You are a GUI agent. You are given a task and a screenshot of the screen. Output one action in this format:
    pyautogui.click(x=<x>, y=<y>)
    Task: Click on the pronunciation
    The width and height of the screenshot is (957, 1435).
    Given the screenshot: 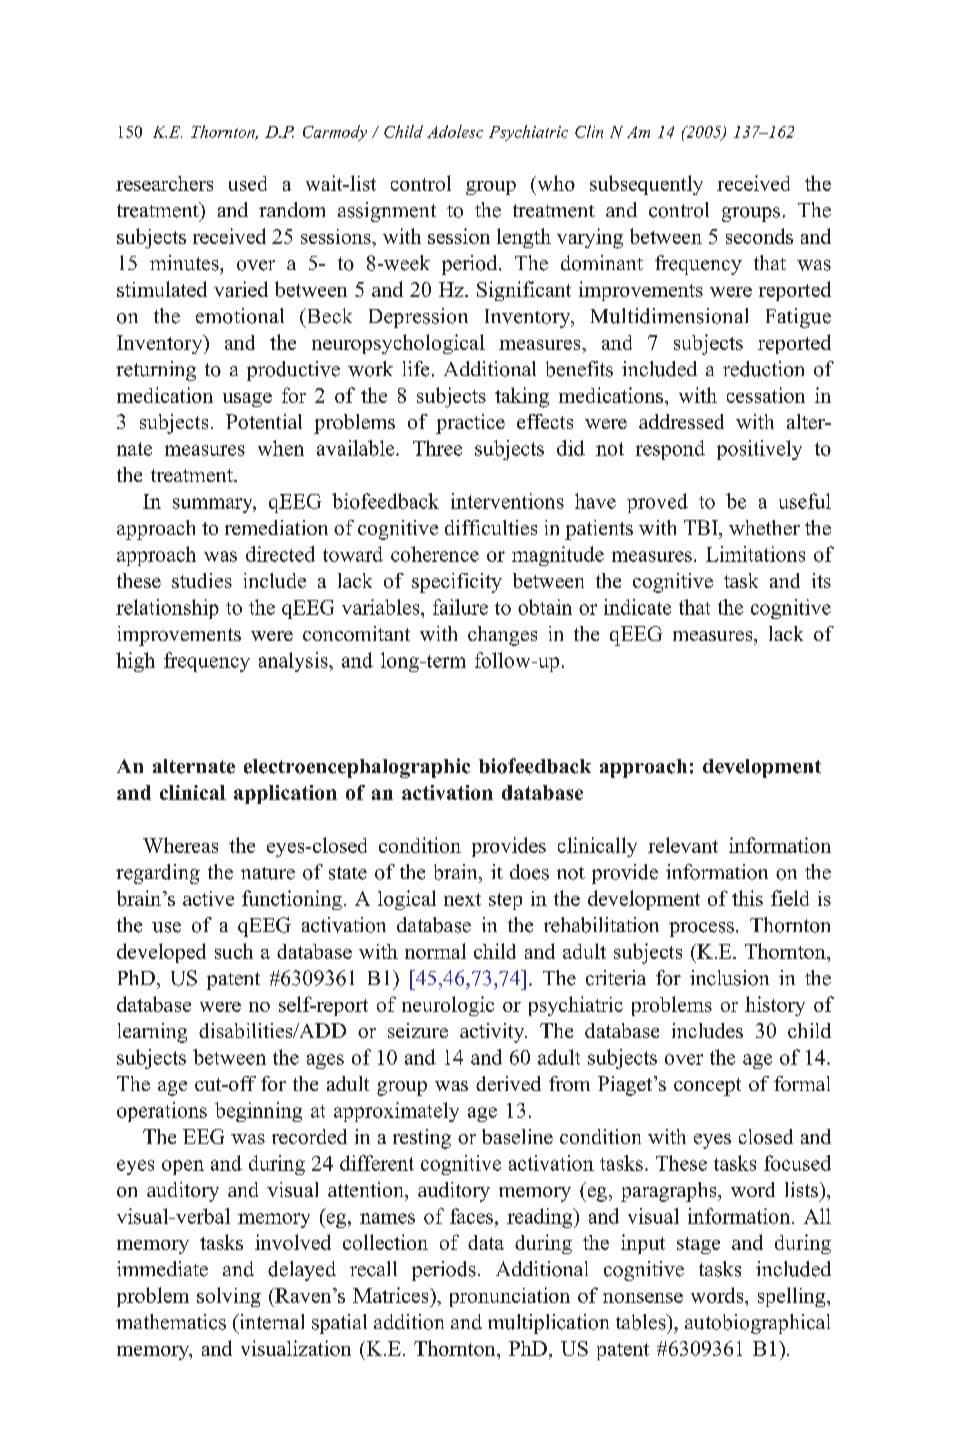 What is the action you would take?
    pyautogui.click(x=510, y=1297)
